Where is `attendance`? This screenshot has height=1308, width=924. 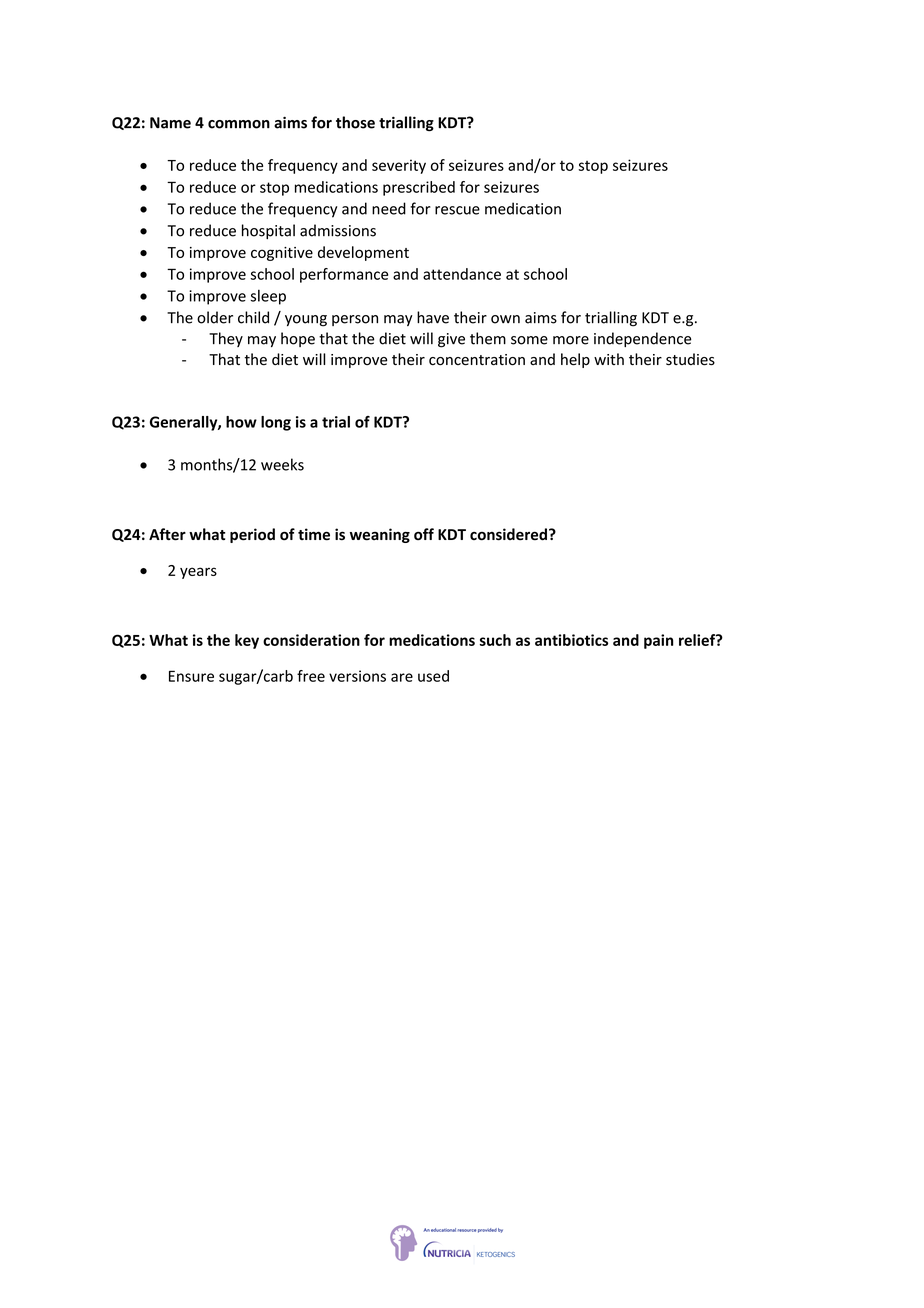 attendance is located at coordinates (462, 274).
